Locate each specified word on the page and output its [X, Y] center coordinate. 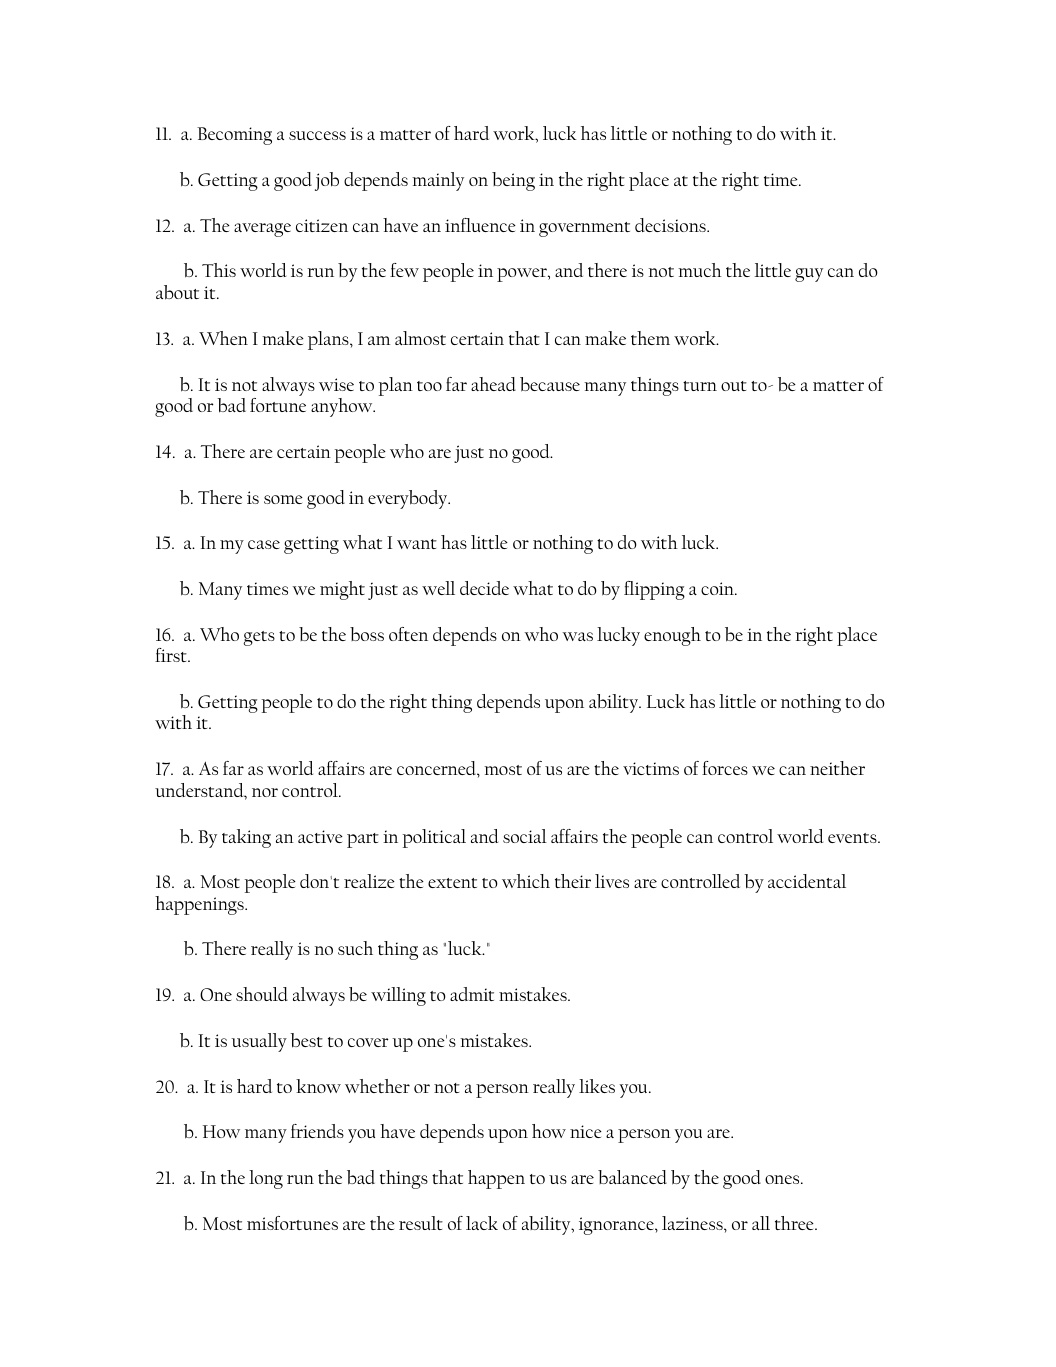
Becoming [234, 136]
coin [718, 588]
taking [246, 838]
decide [484, 588]
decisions [671, 225]
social [525, 836]
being [513, 181]
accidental [807, 881]
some [283, 499]
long [266, 1179]
